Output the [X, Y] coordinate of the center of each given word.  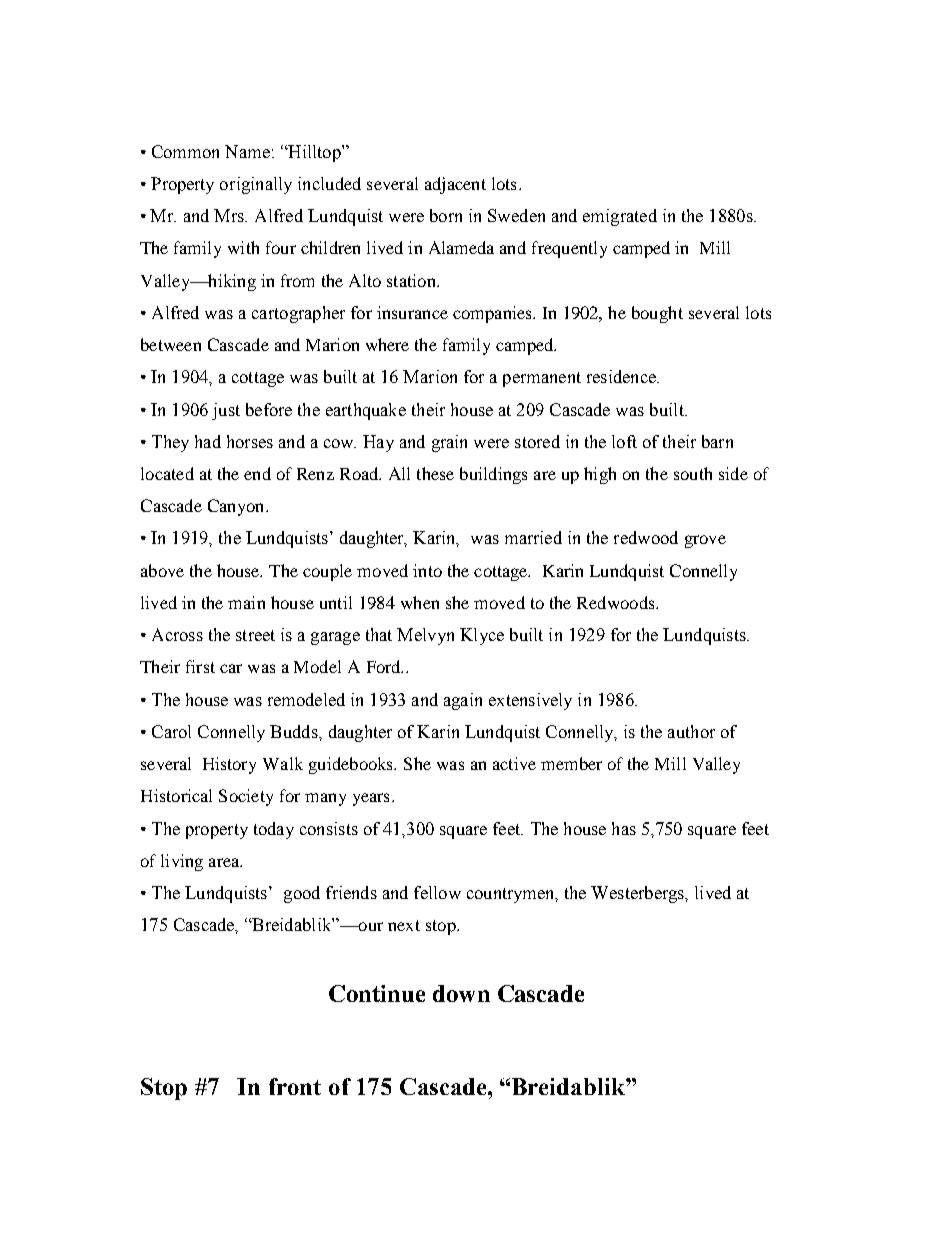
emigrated [620, 217]
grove [705, 541]
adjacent [455, 185]
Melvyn [425, 636]
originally [256, 185]
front [295, 1086]
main [246, 602]
